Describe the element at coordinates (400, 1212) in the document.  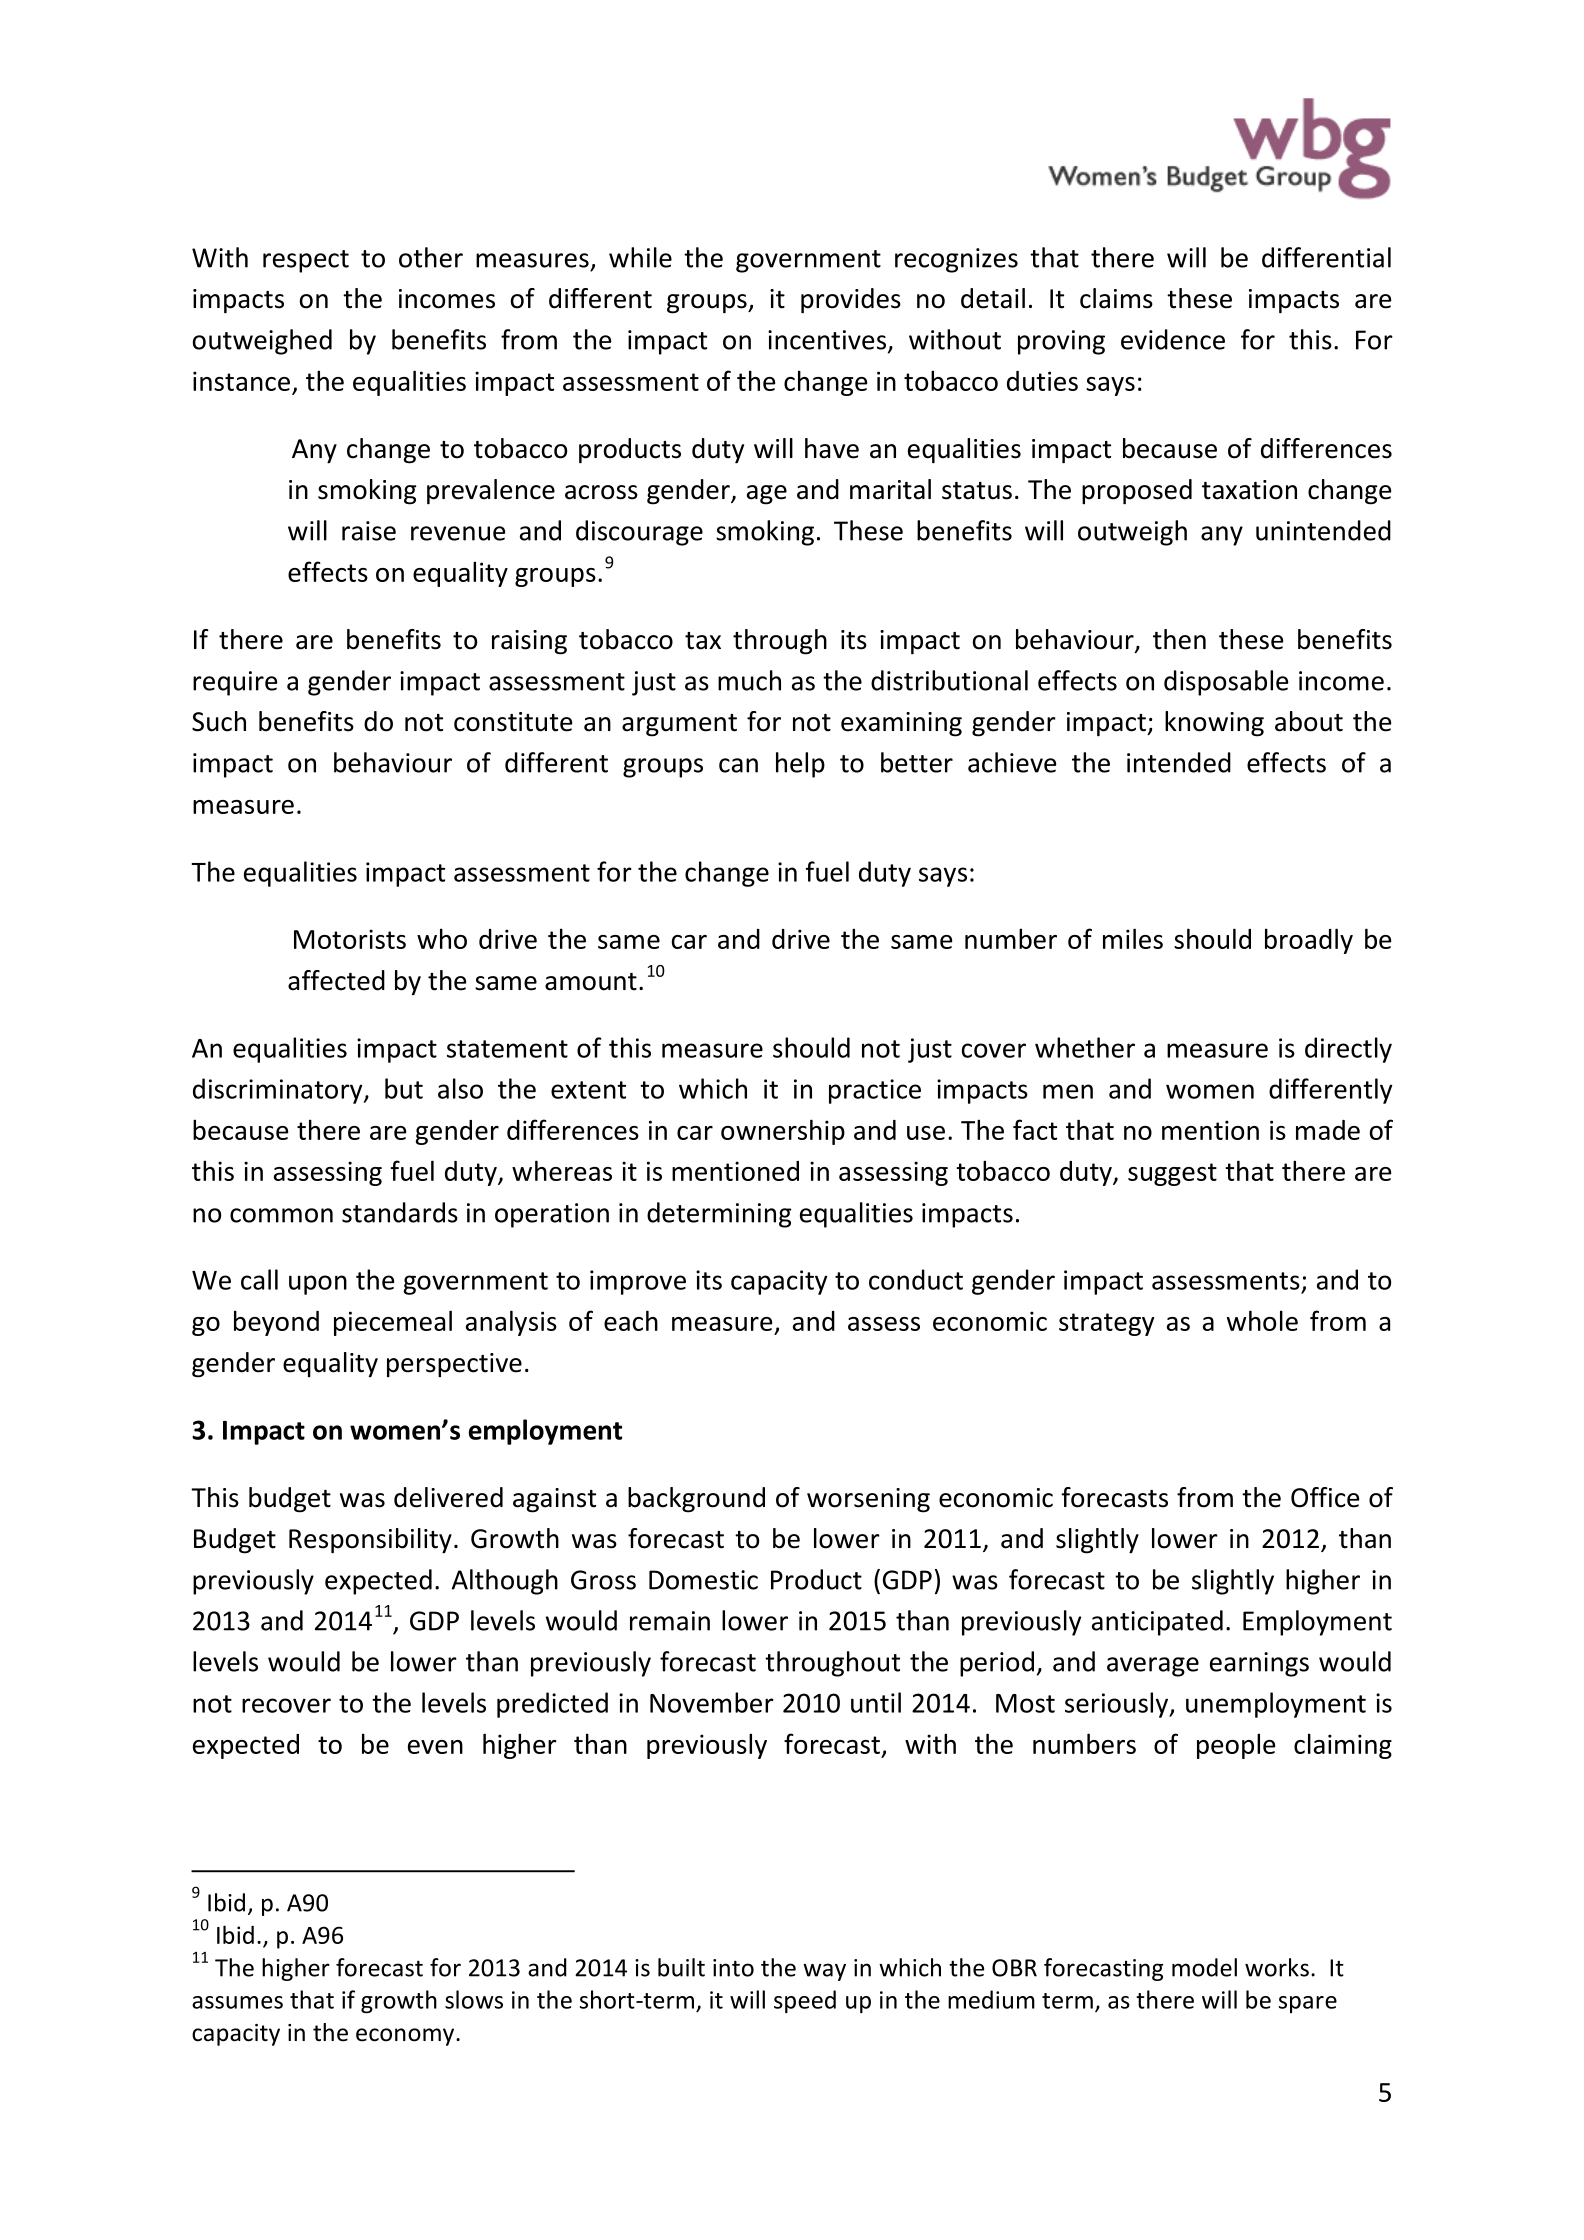
I see `standards` at that location.
